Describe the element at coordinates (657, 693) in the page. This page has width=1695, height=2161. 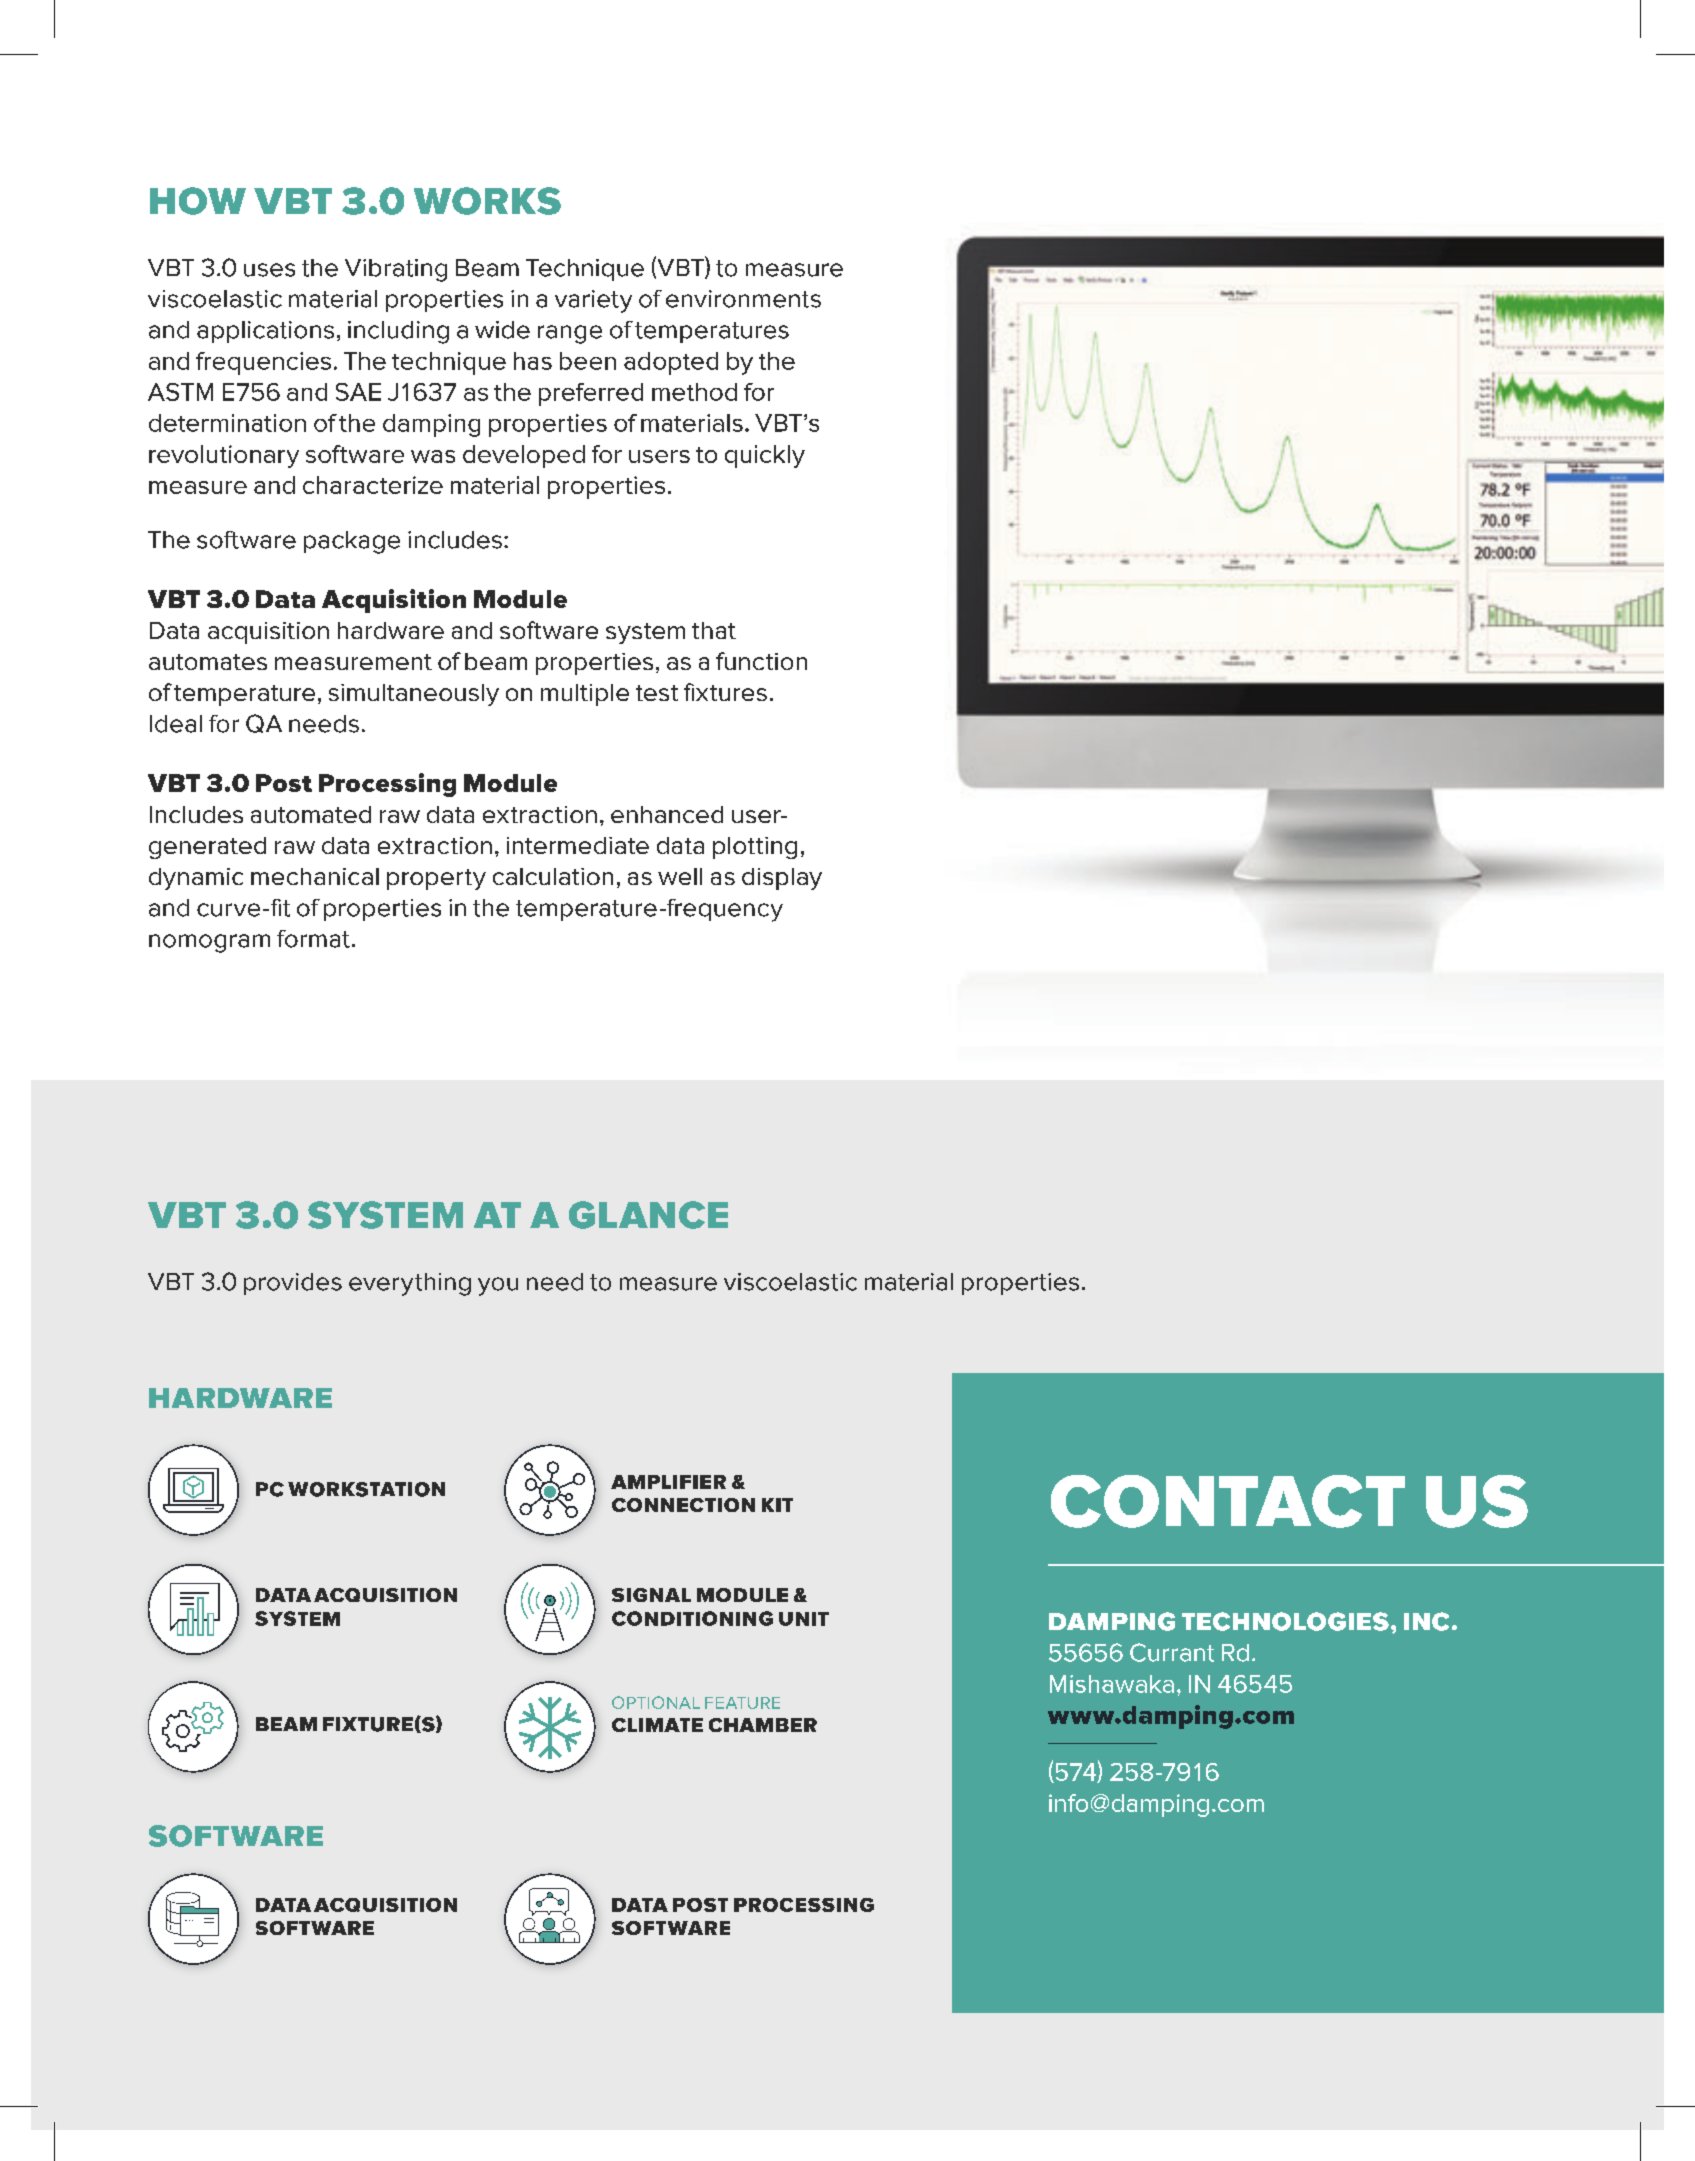
I see `test` at that location.
